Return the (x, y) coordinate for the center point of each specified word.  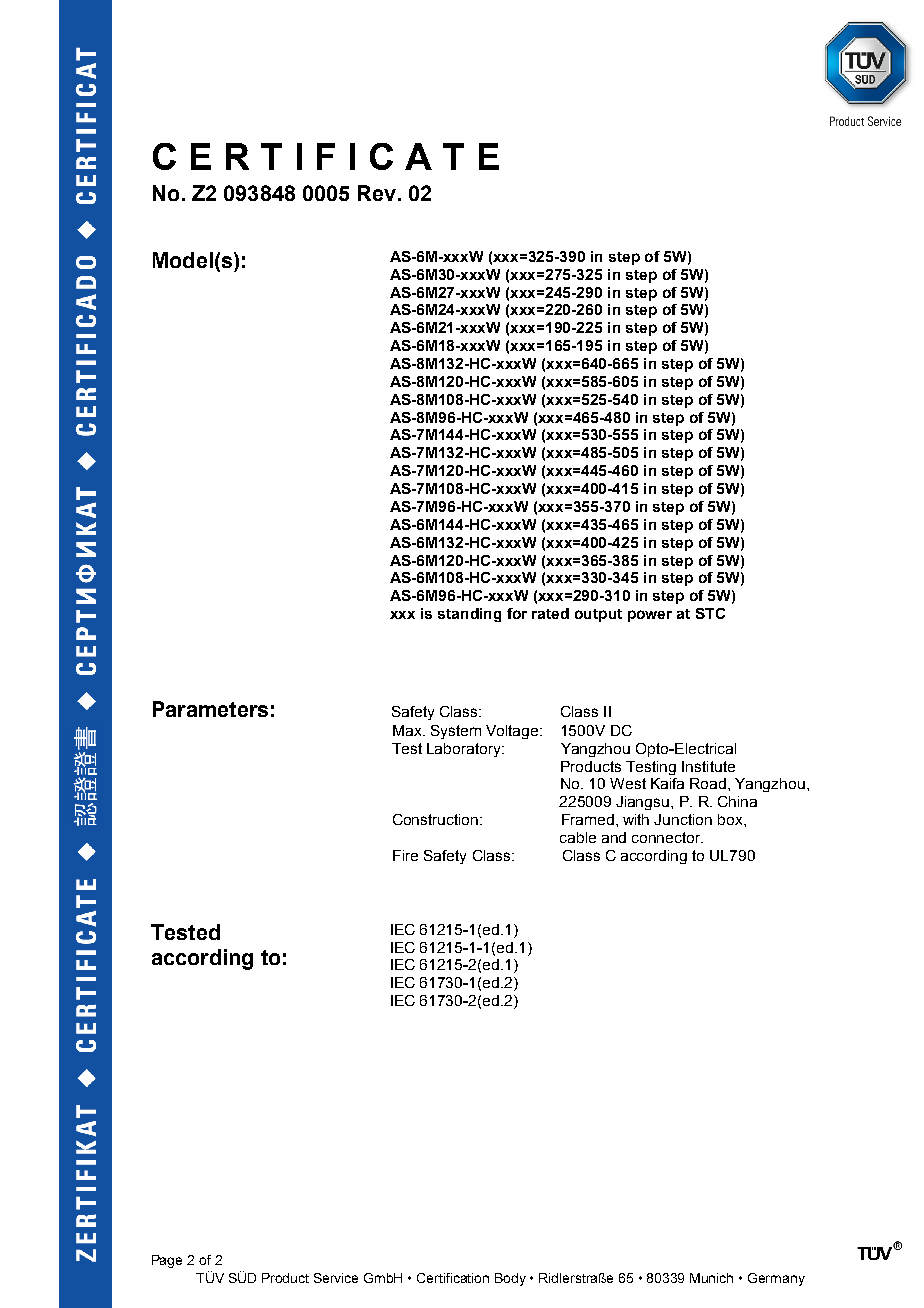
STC (710, 613)
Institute (708, 766)
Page (167, 1261)
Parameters (210, 709)
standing (469, 615)
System (456, 732)
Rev (377, 193)
